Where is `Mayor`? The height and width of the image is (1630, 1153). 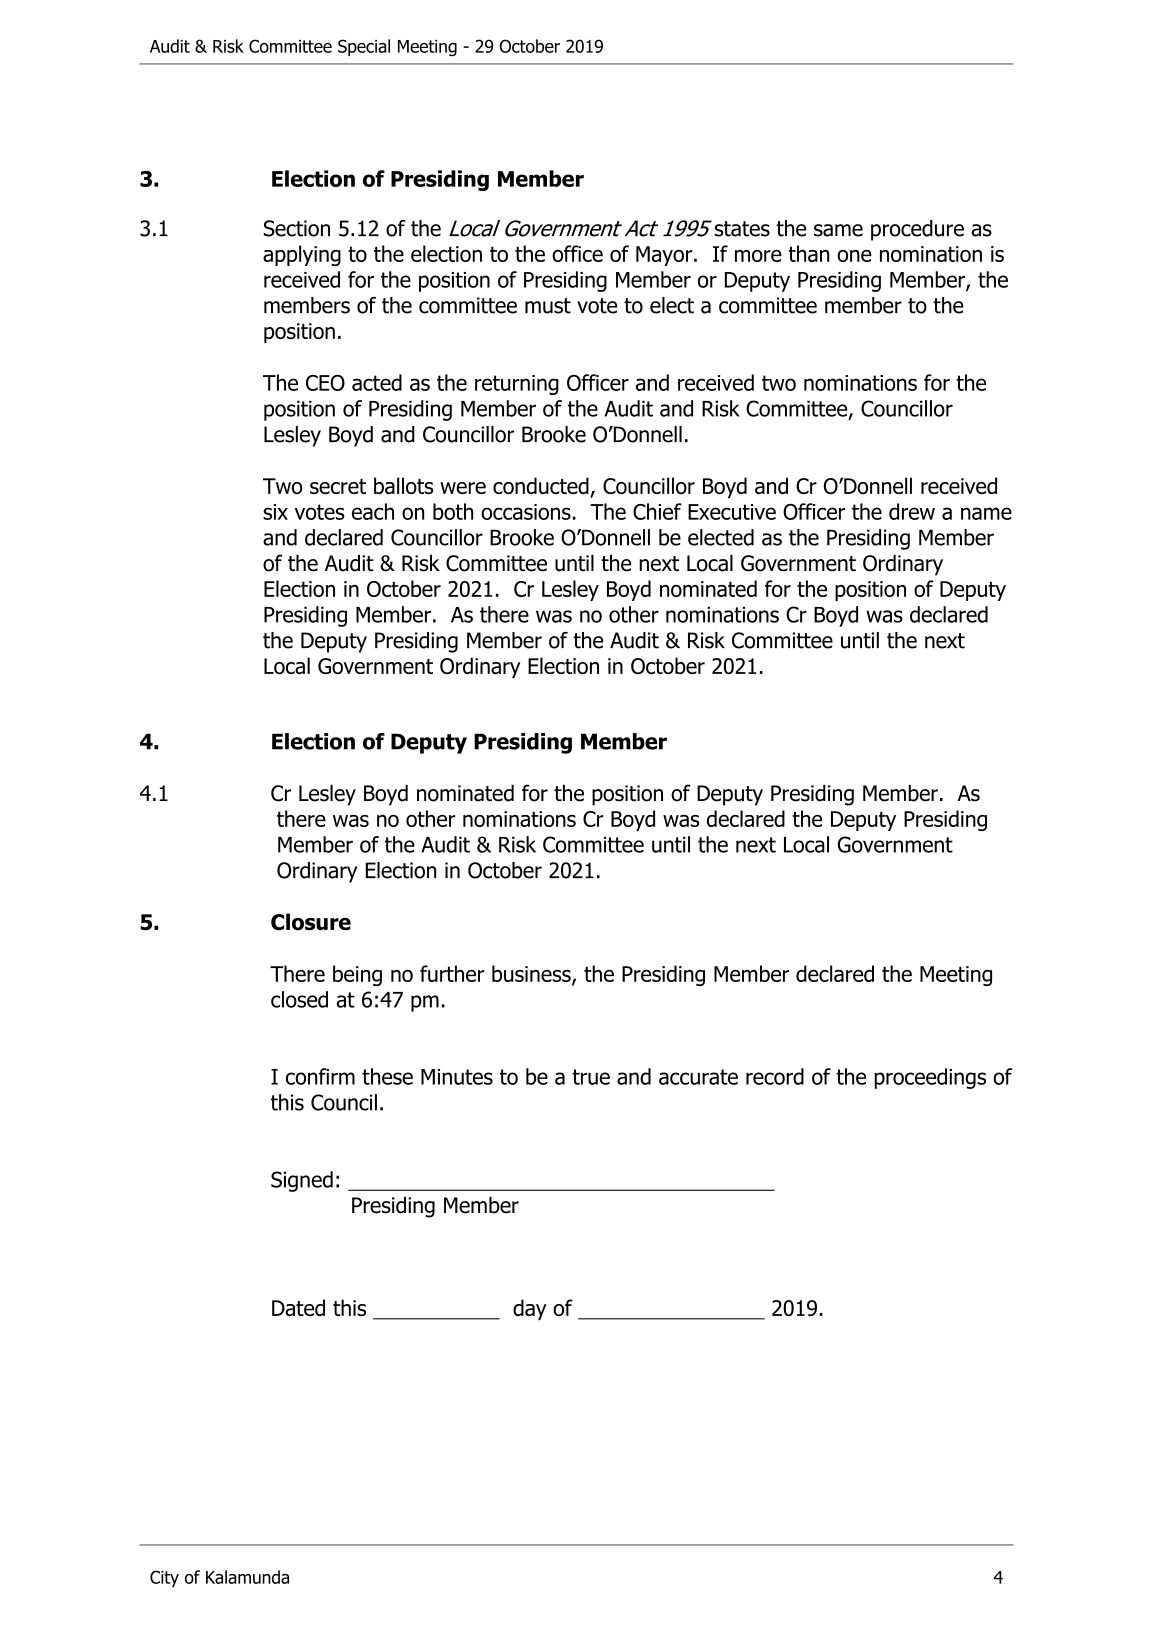 Mayor is located at coordinates (665, 256).
